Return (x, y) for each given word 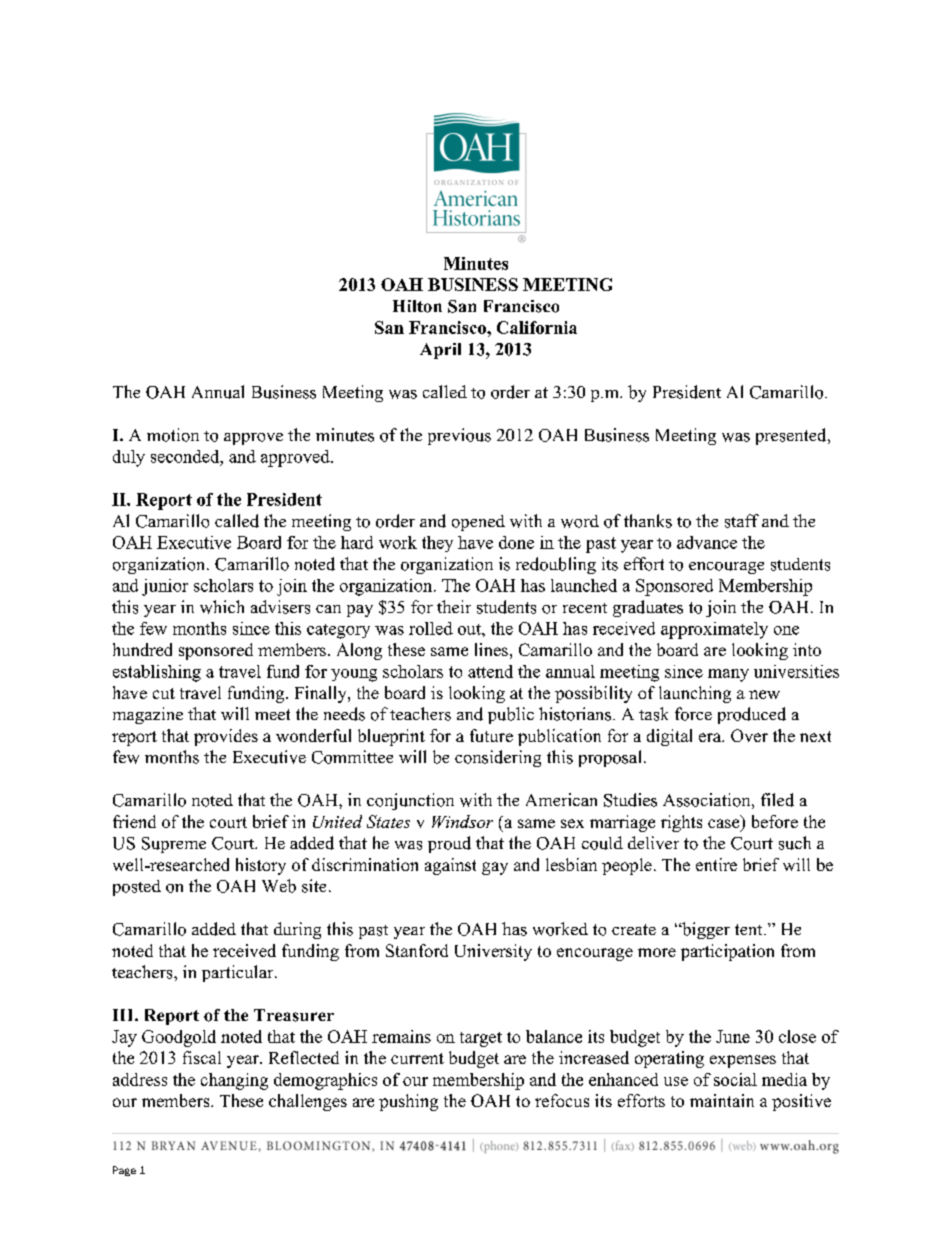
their (454, 606)
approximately (714, 630)
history (261, 866)
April (440, 351)
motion (173, 435)
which (222, 607)
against (450, 866)
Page (124, 1171)
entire (716, 864)
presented (792, 436)
